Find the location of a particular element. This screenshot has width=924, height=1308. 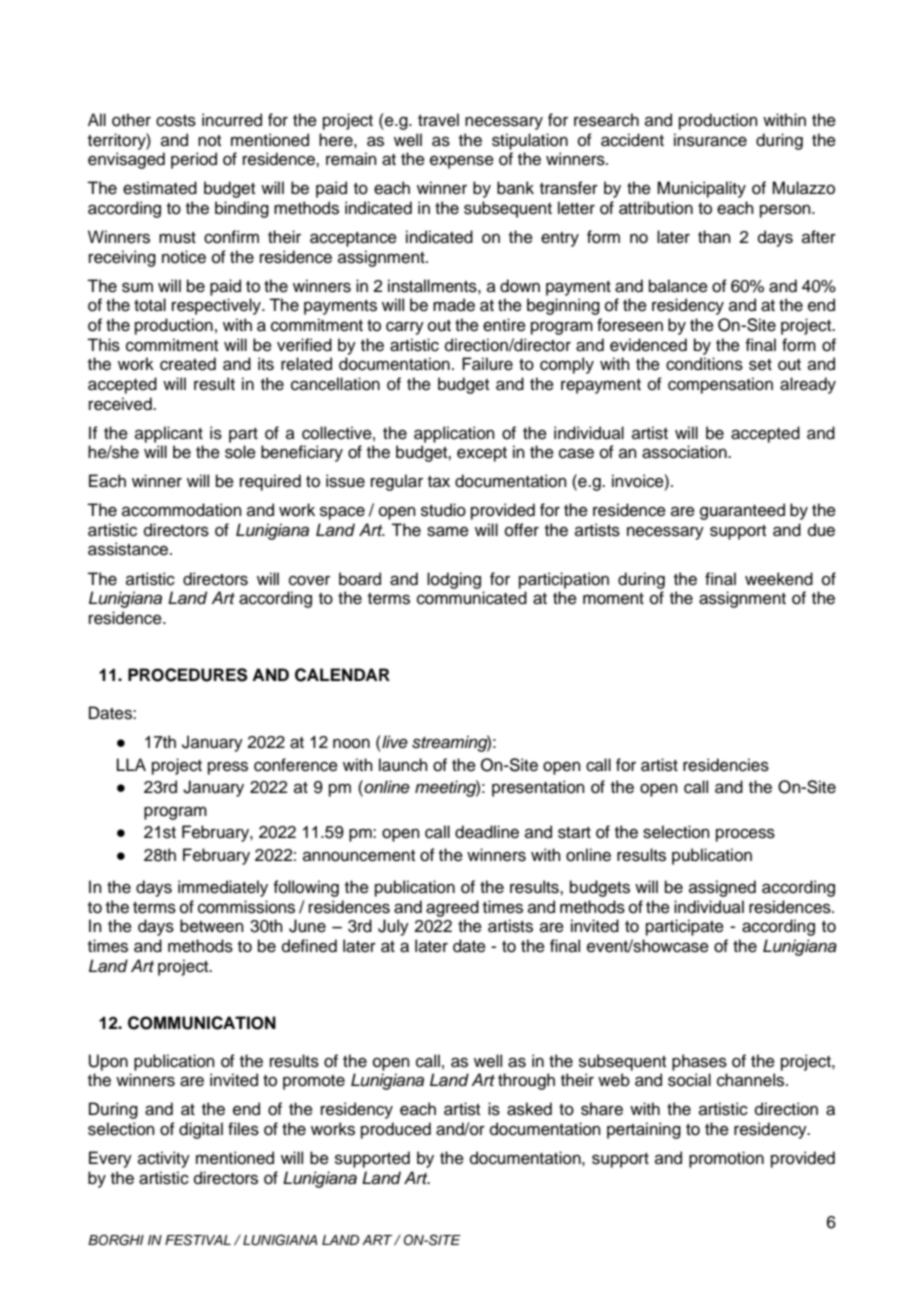

insurance is located at coordinates (710, 140).
